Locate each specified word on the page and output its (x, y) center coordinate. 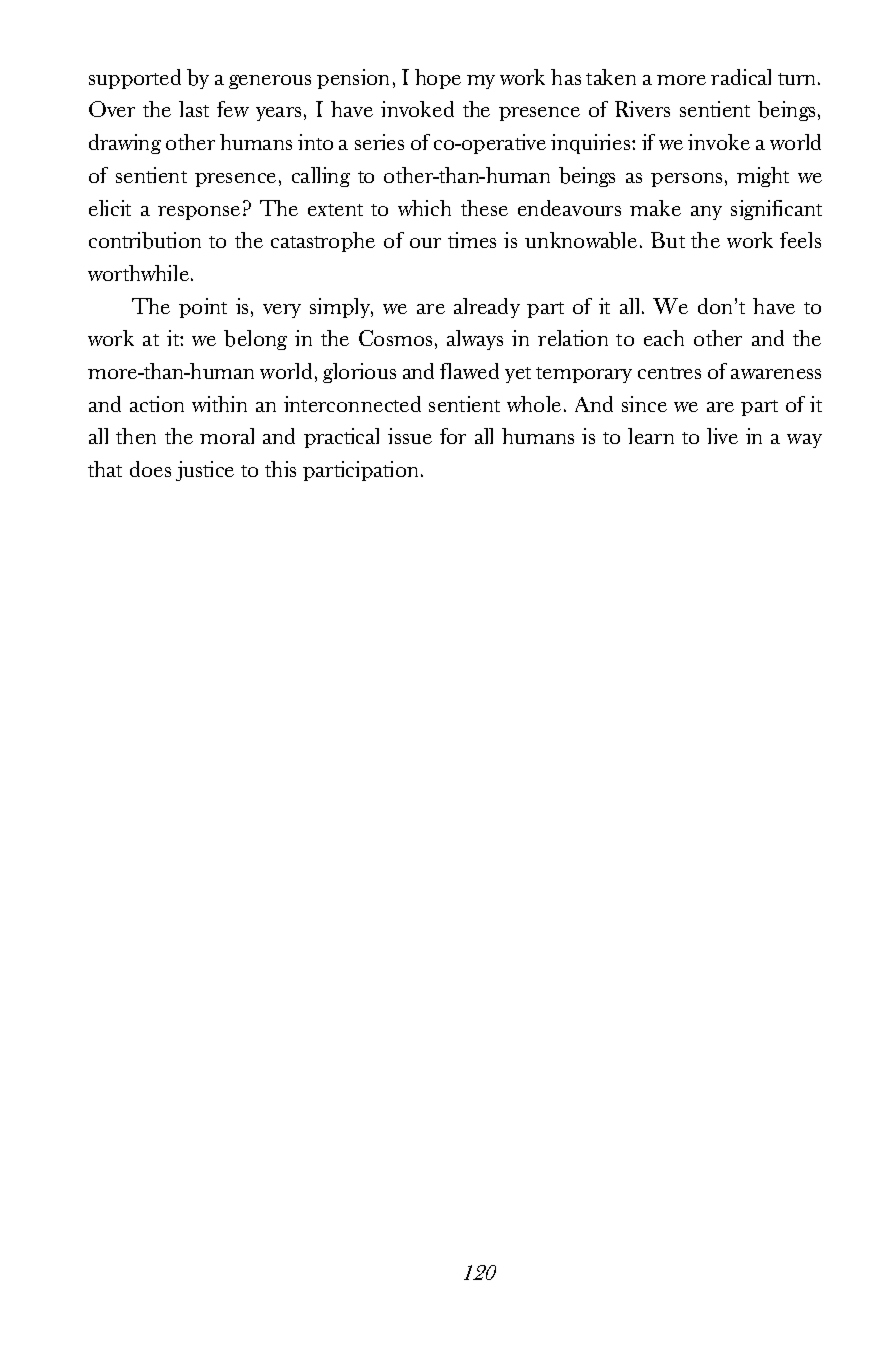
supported (135, 79)
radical (741, 77)
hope (438, 79)
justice (205, 471)
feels (800, 240)
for (453, 436)
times (472, 240)
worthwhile (138, 273)
